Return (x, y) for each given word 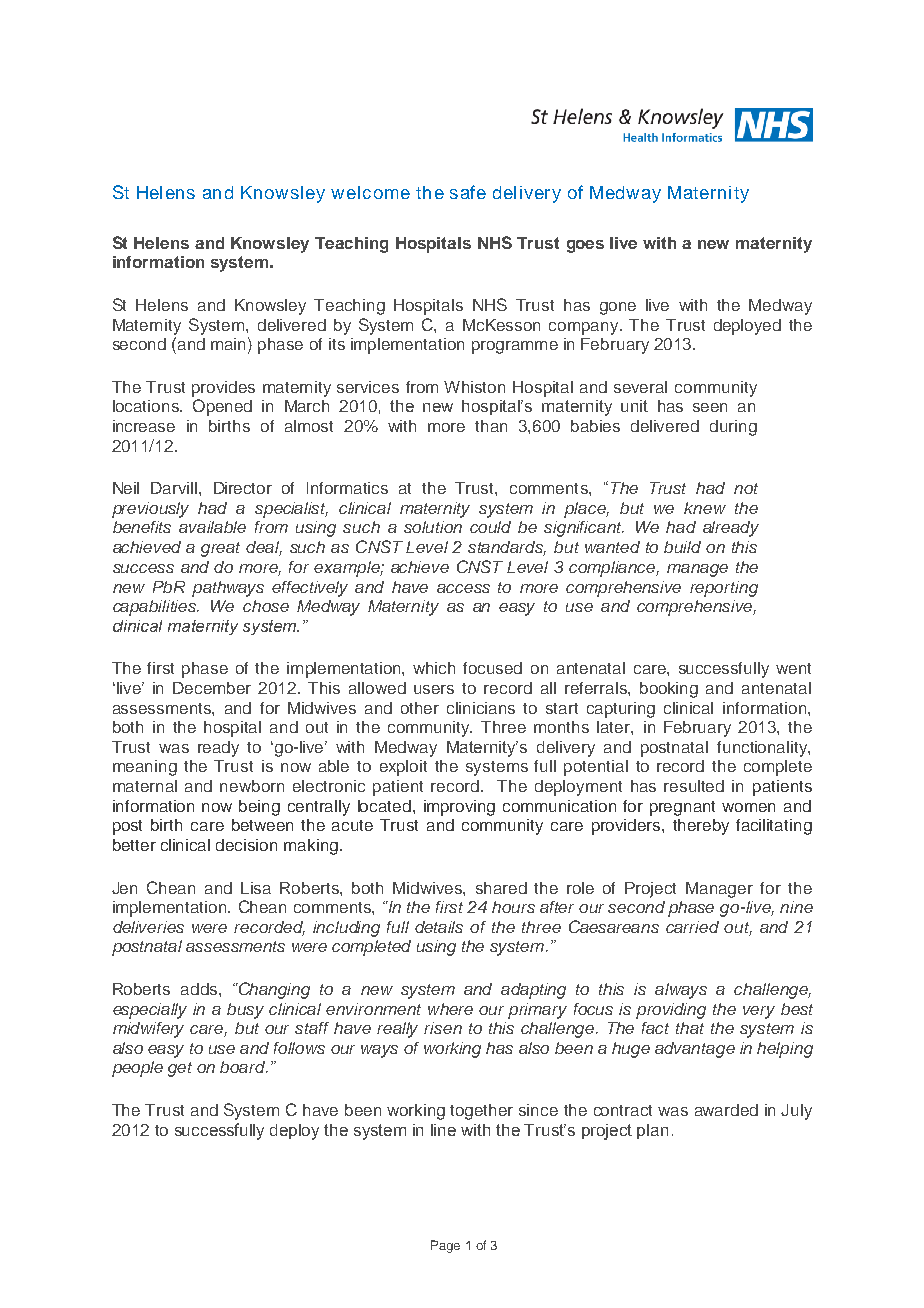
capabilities (156, 608)
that (690, 1028)
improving (459, 808)
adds (199, 989)
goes (585, 246)
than (491, 426)
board (244, 1067)
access (463, 588)
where (450, 1009)
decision (246, 845)
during (733, 428)
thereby (701, 827)
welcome (370, 192)
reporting (724, 589)
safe (468, 192)
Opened (222, 407)
